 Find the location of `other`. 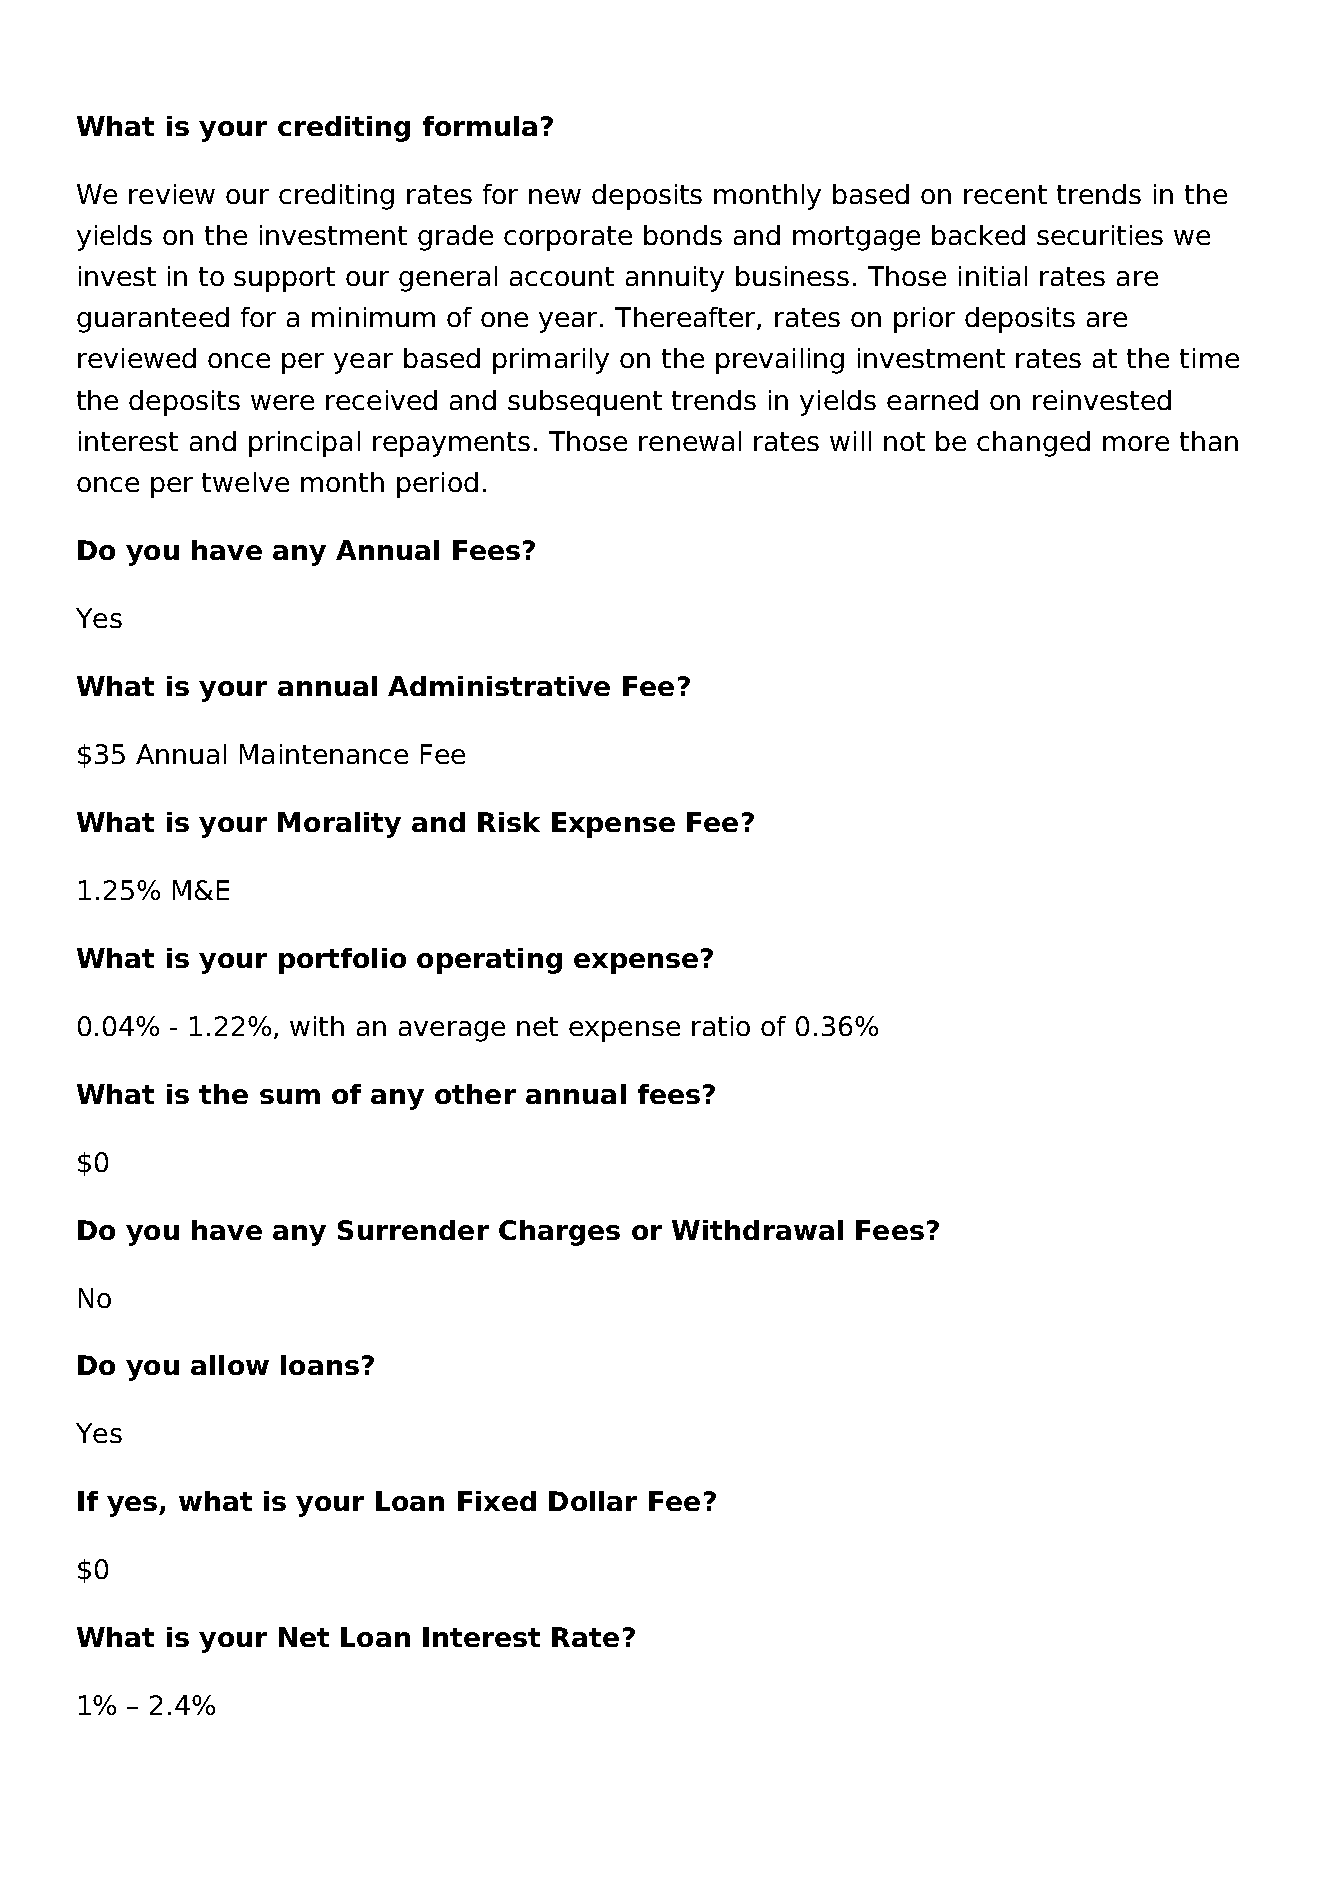

other is located at coordinates (475, 1094).
